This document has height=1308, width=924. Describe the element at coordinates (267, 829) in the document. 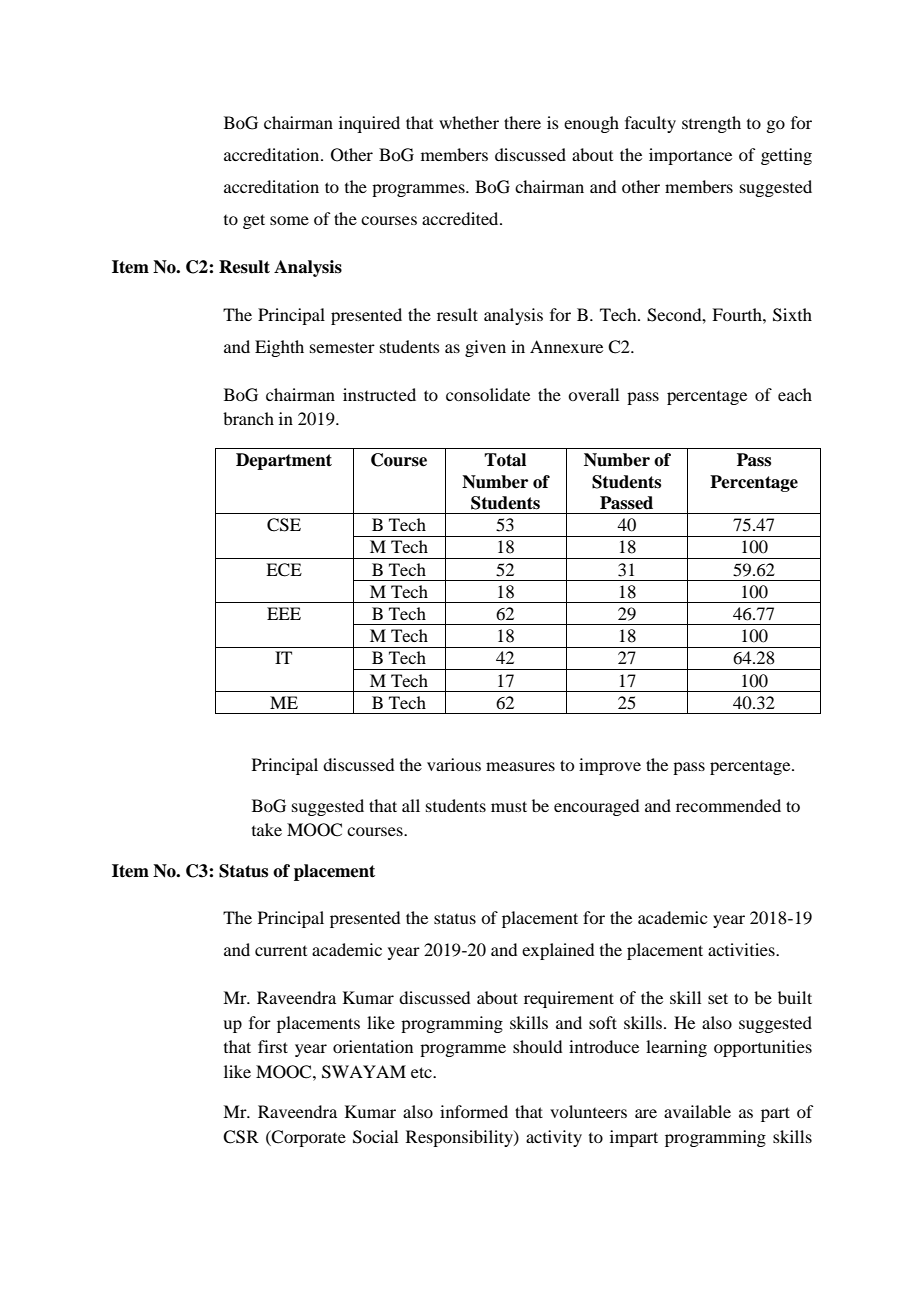

I see `take` at that location.
